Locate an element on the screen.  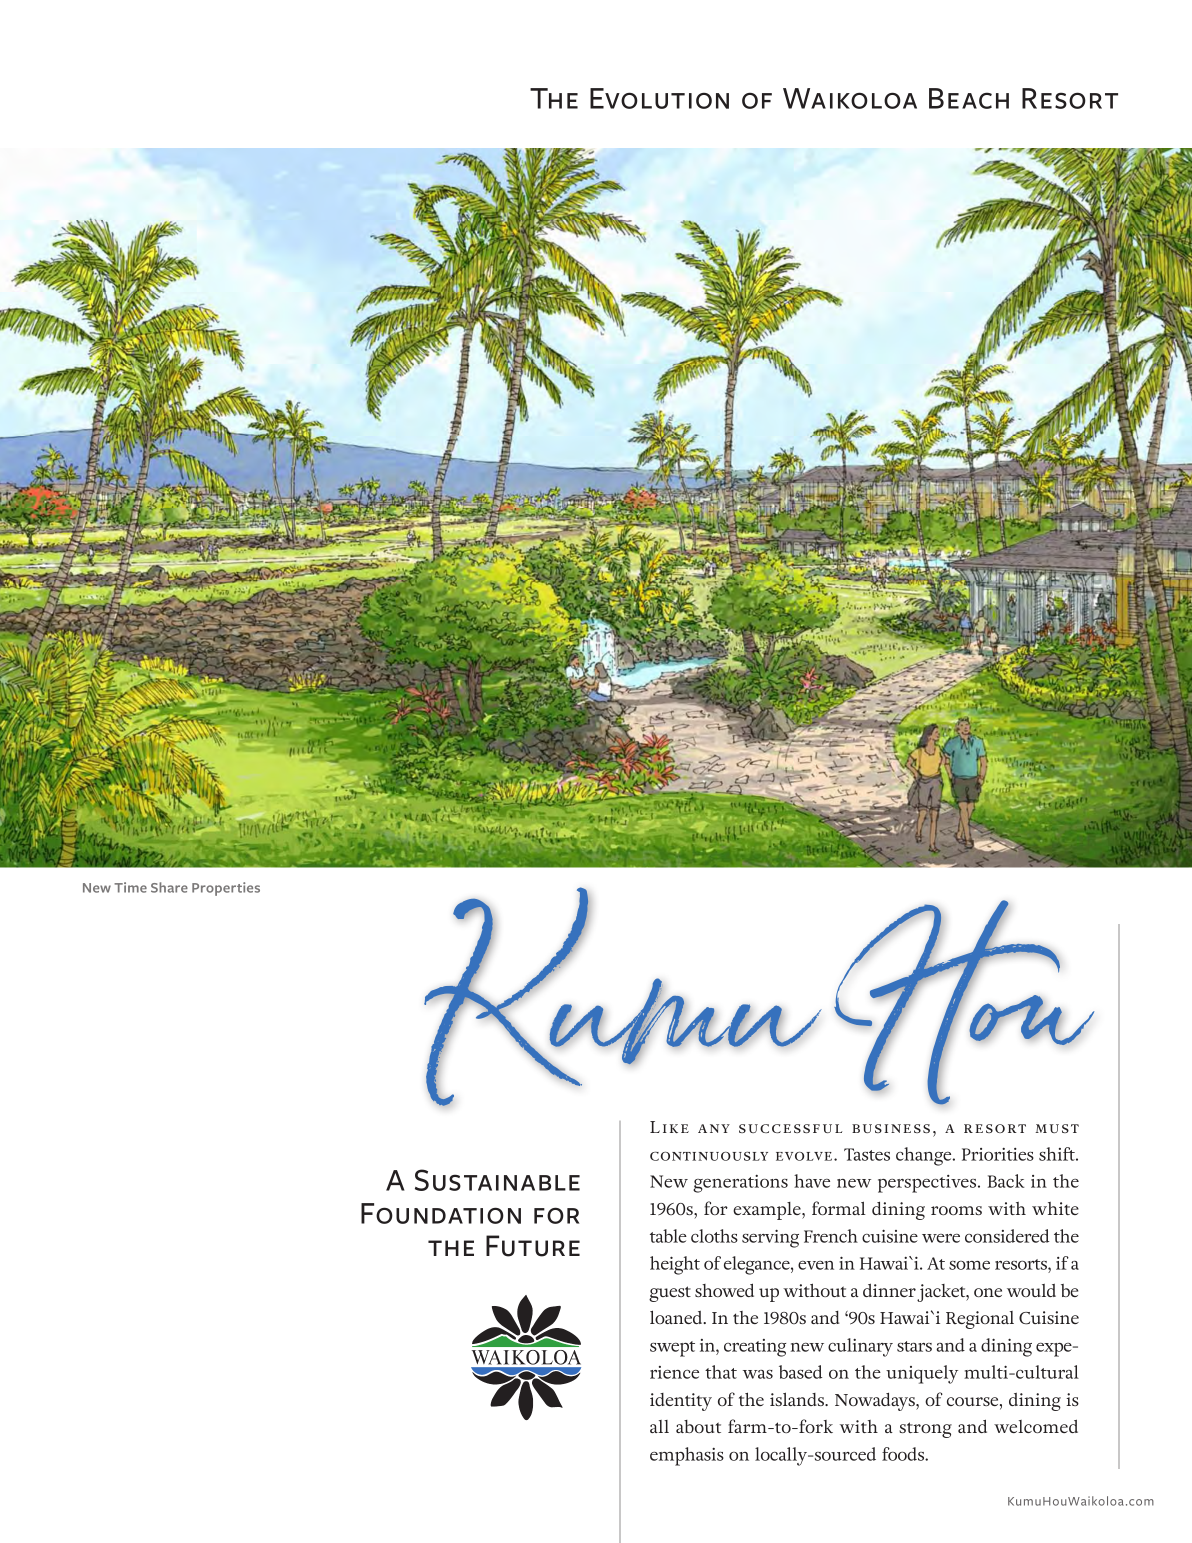
business is located at coordinates (891, 1128).
